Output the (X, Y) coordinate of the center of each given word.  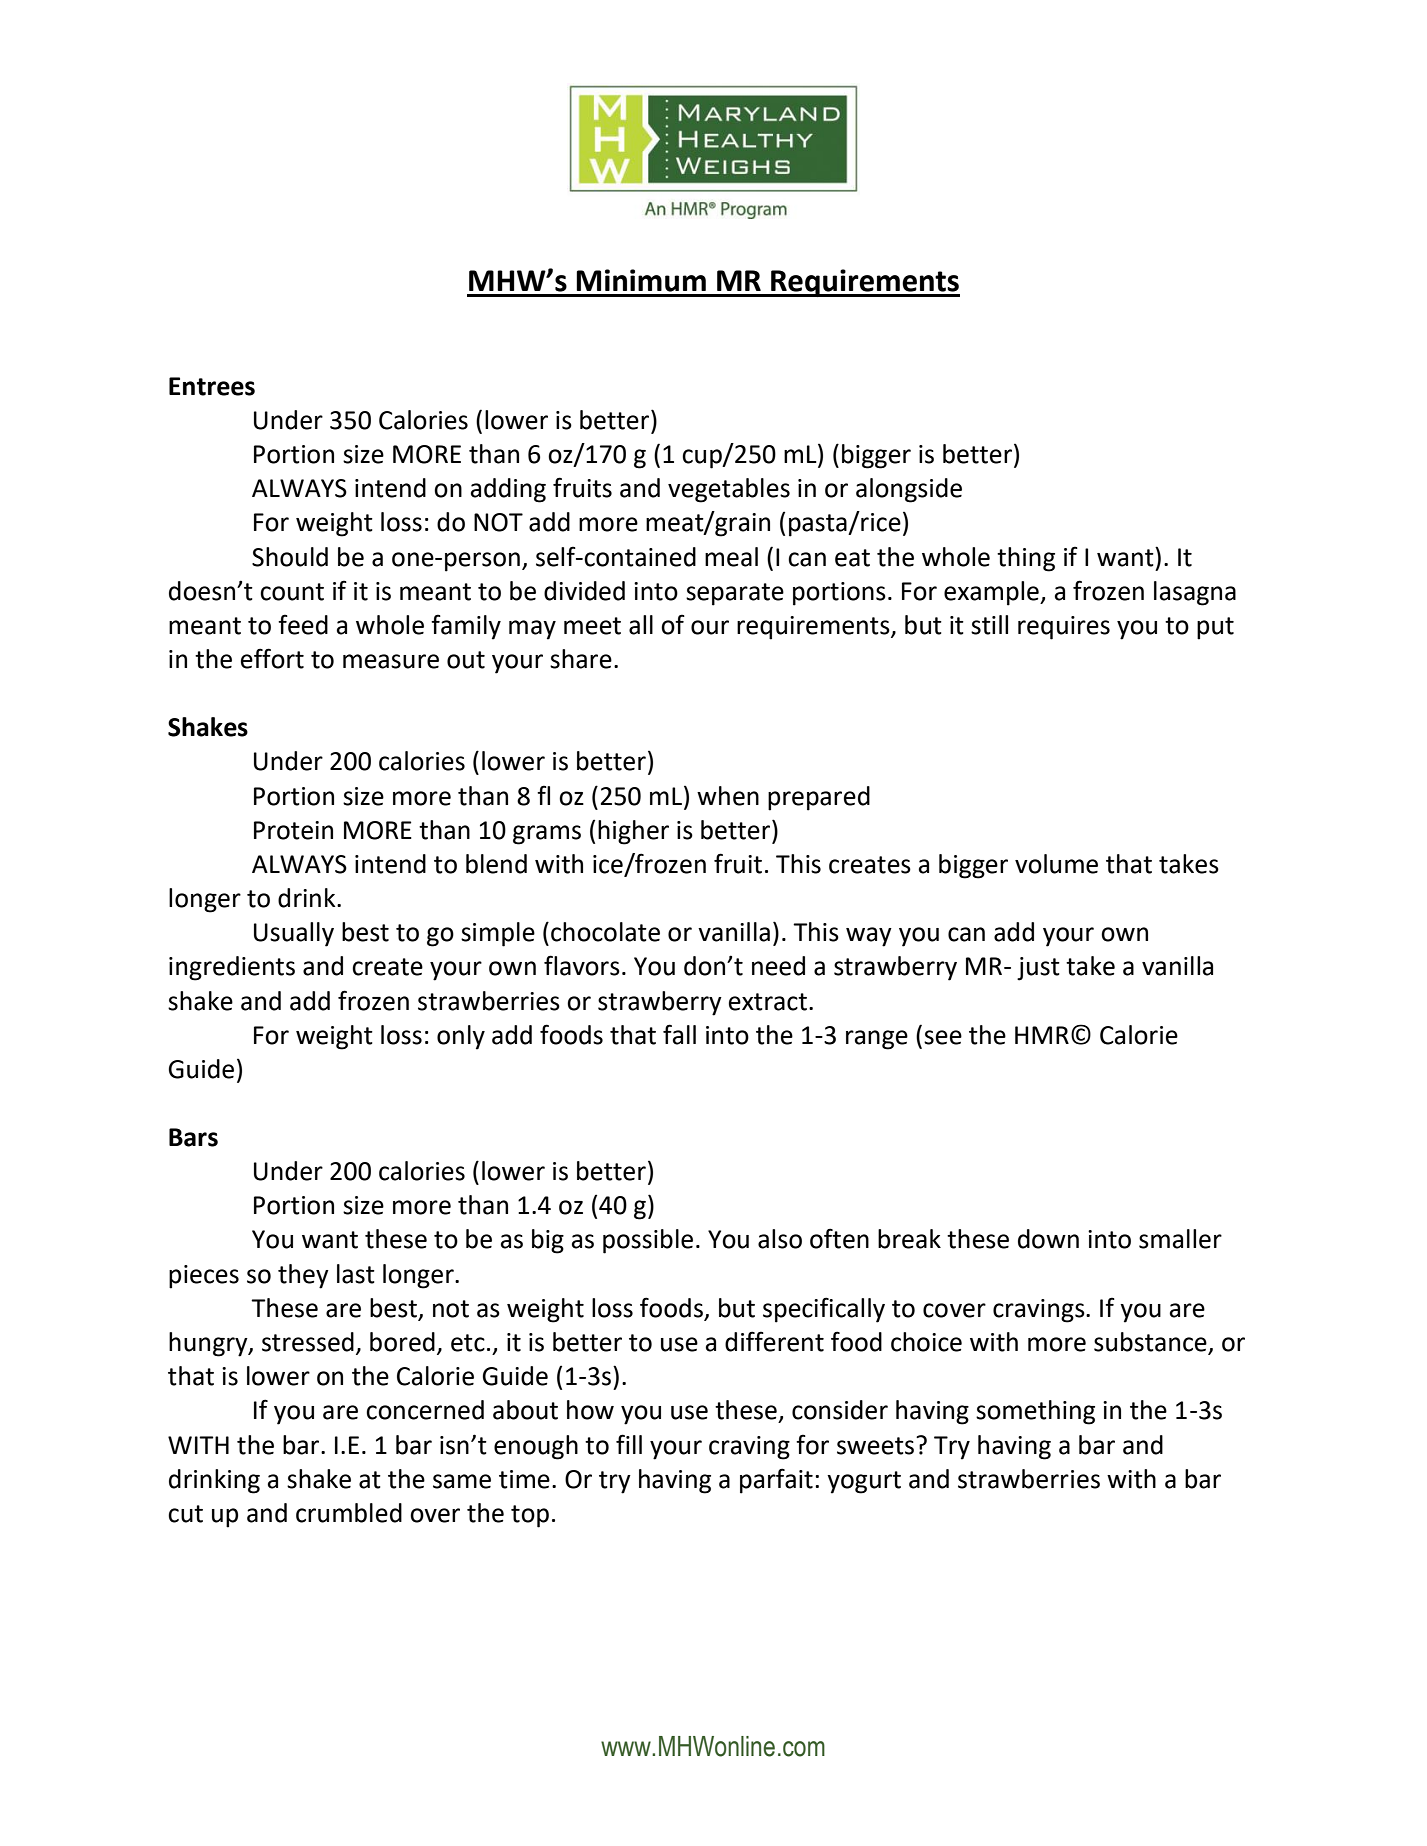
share (581, 659)
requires (1064, 628)
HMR (1042, 1035)
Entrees (212, 386)
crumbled (349, 1513)
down (1048, 1239)
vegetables (729, 490)
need (778, 966)
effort (272, 658)
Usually (294, 934)
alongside (909, 490)
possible (648, 1241)
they (303, 1276)
